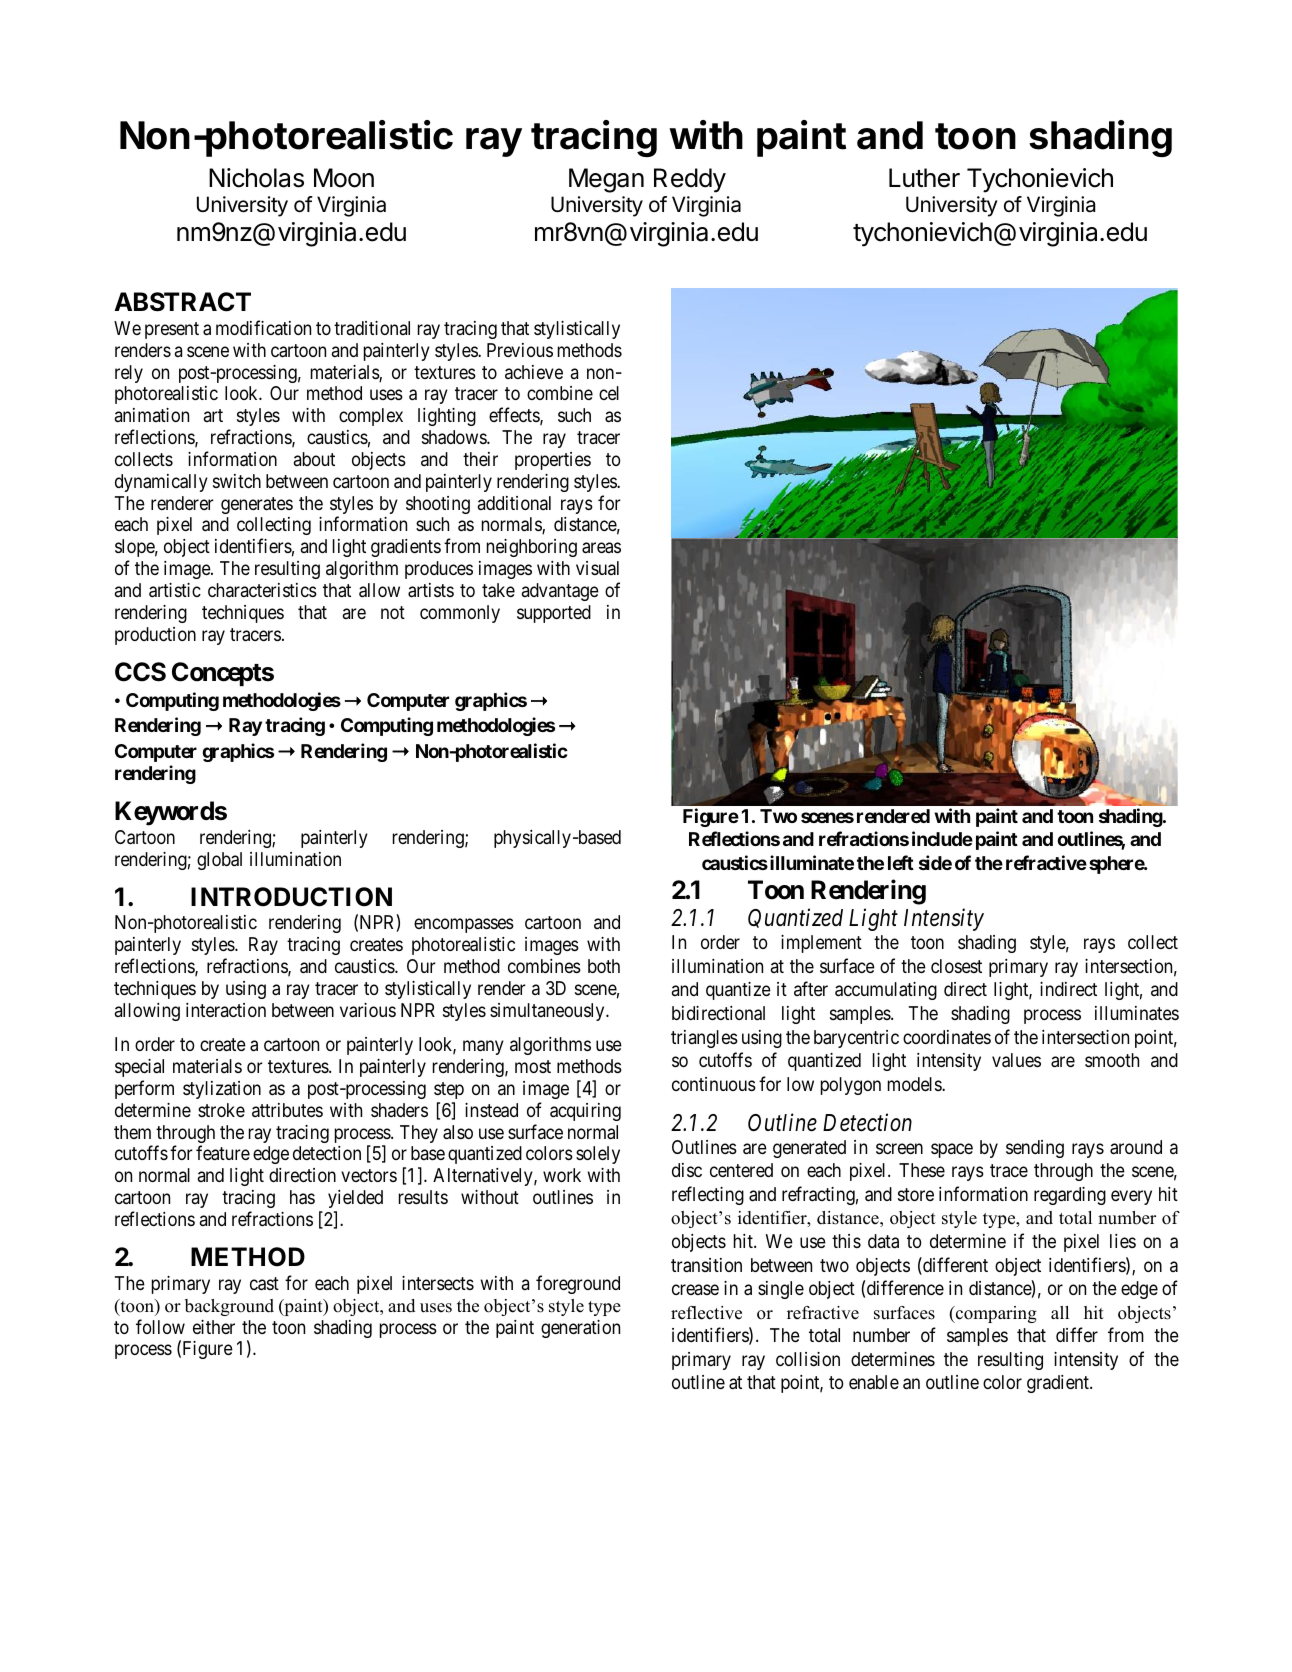 The height and width of the image is (1672, 1292). I want to click on either, so click(214, 1327).
